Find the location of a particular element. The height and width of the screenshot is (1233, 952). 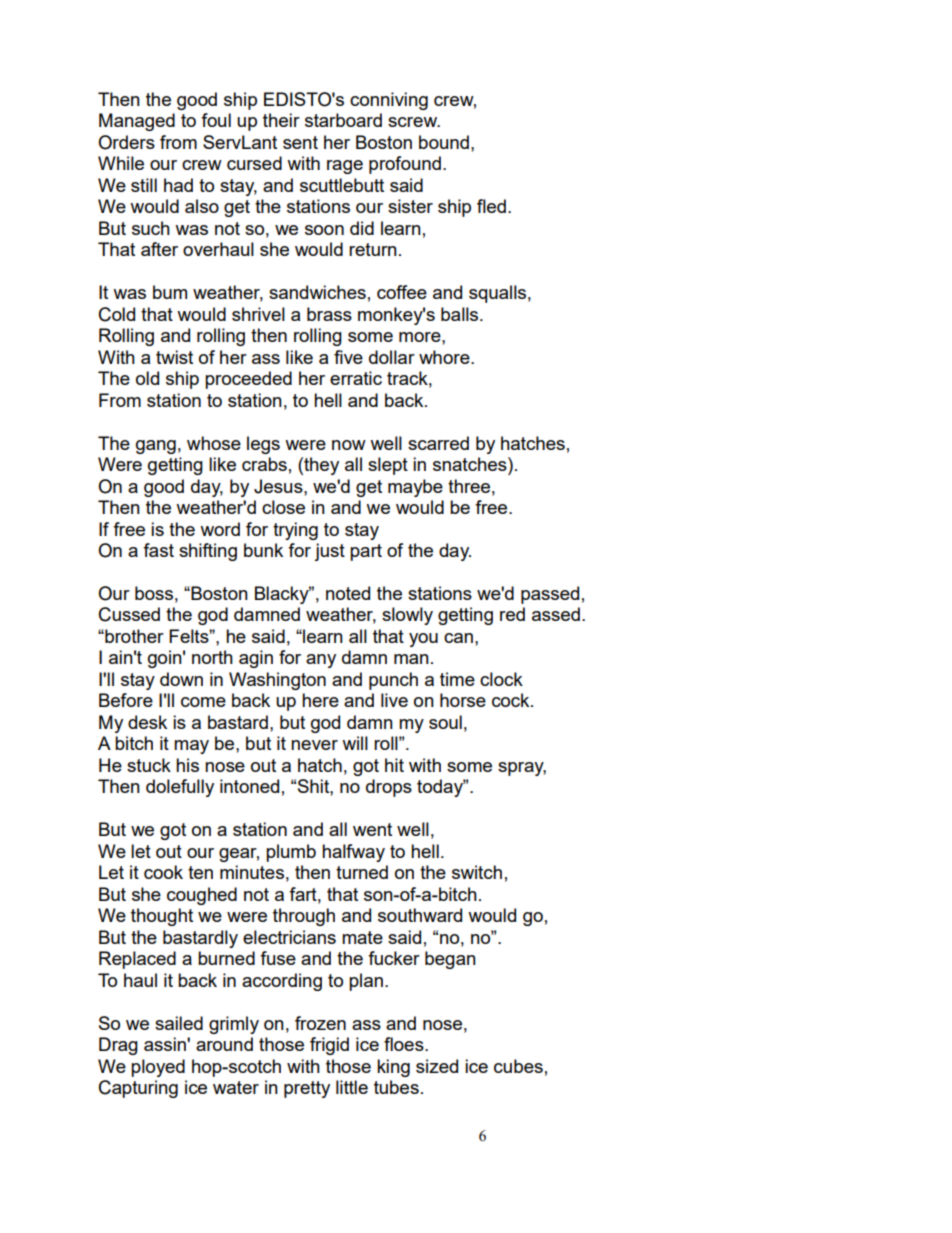

now is located at coordinates (349, 445).
